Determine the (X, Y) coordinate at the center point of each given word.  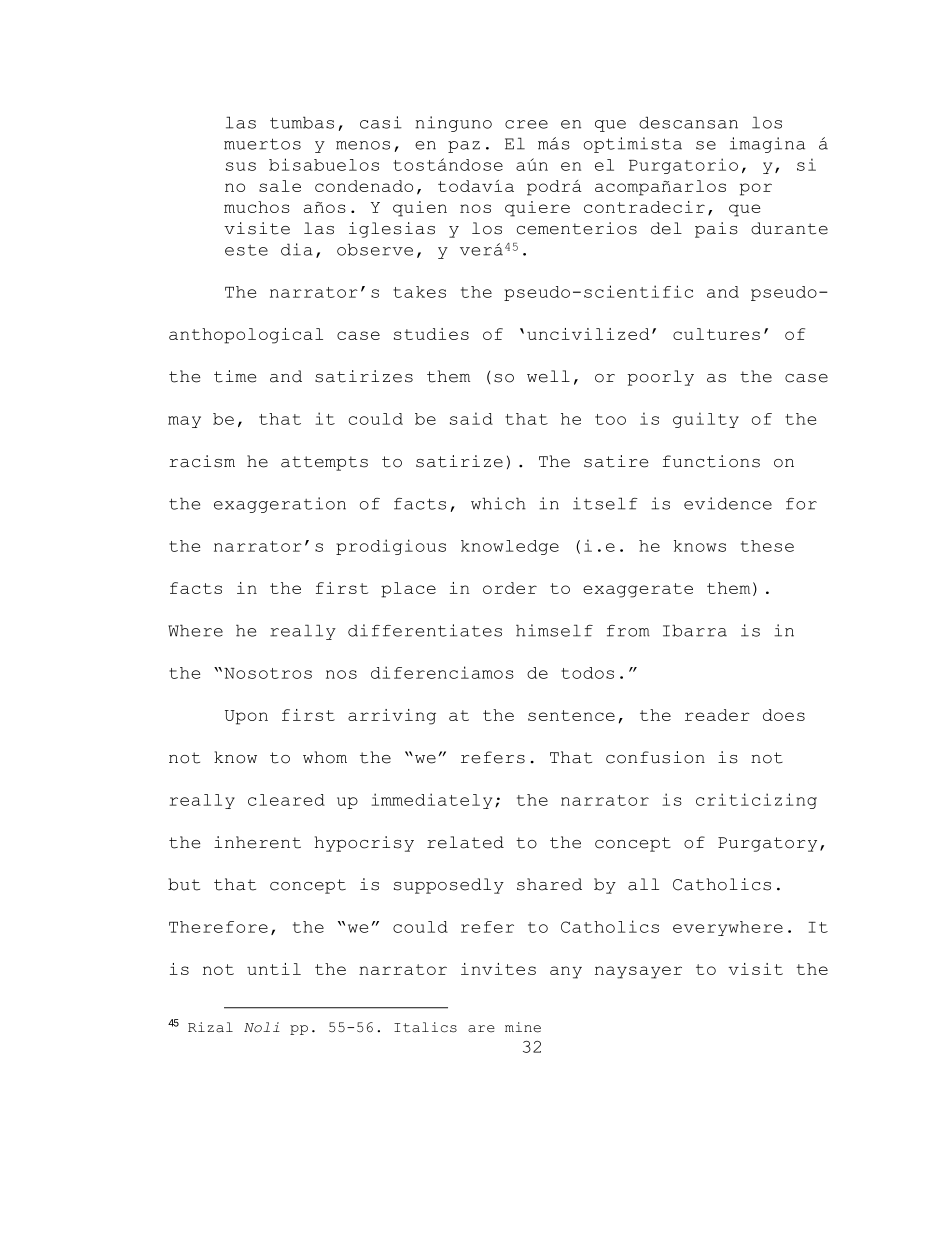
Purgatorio (683, 166)
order (510, 588)
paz (464, 147)
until (274, 969)
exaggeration (280, 505)
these (767, 546)
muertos (262, 144)
